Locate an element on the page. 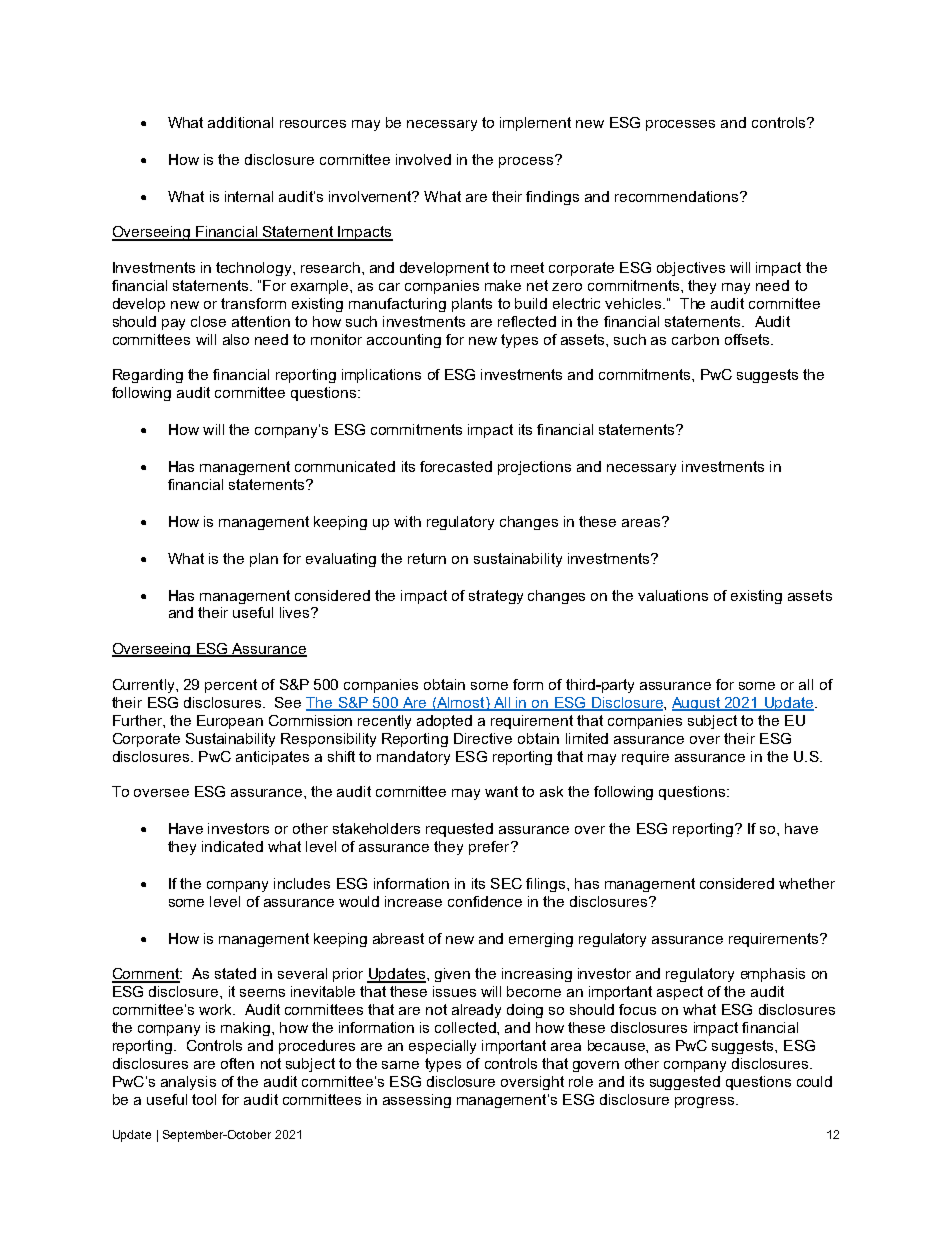 This page has height=1233, width=952. anticipates is located at coordinates (272, 758).
